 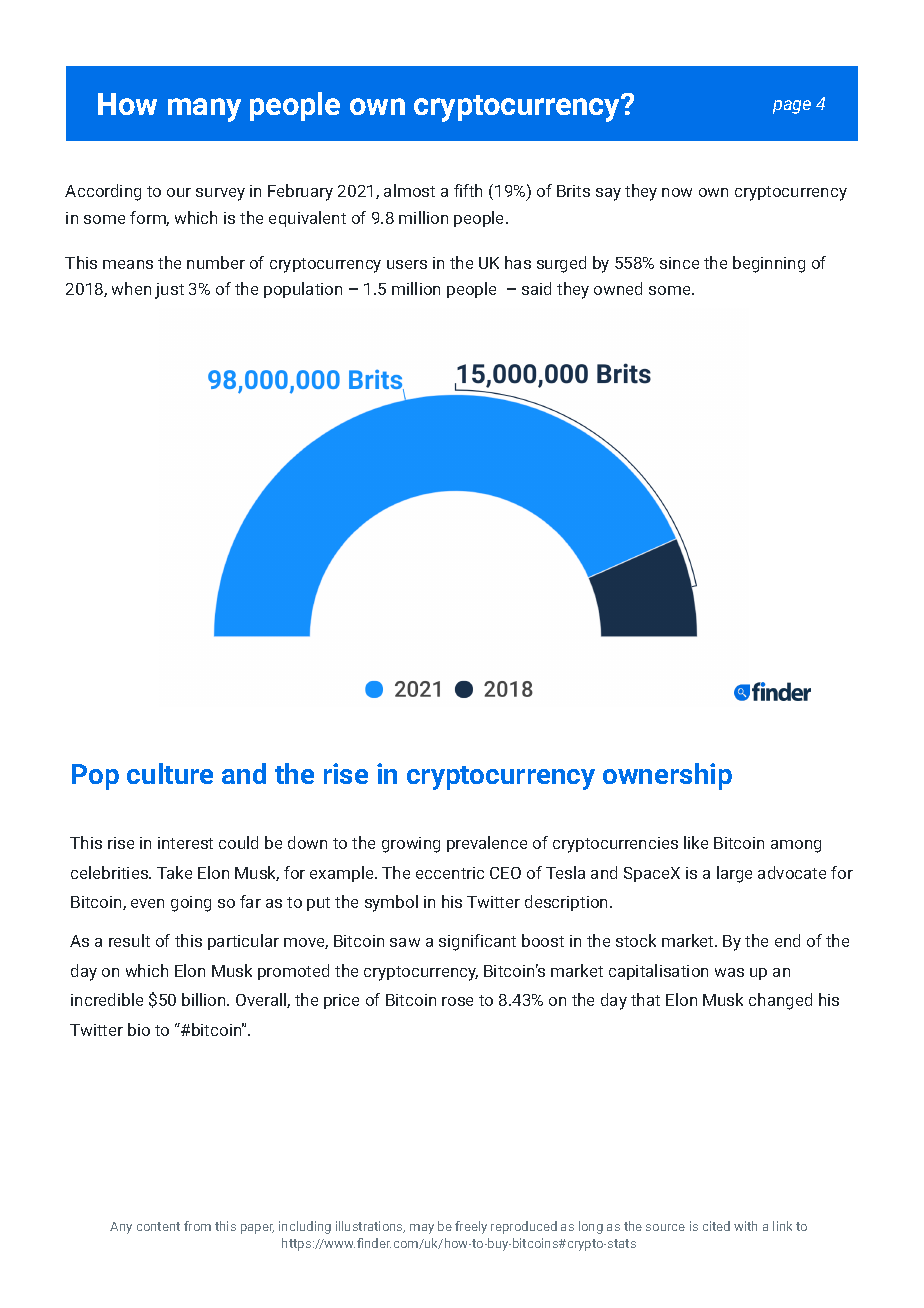 What do you see at coordinates (197, 1226) in the image?
I see `from` at bounding box center [197, 1226].
